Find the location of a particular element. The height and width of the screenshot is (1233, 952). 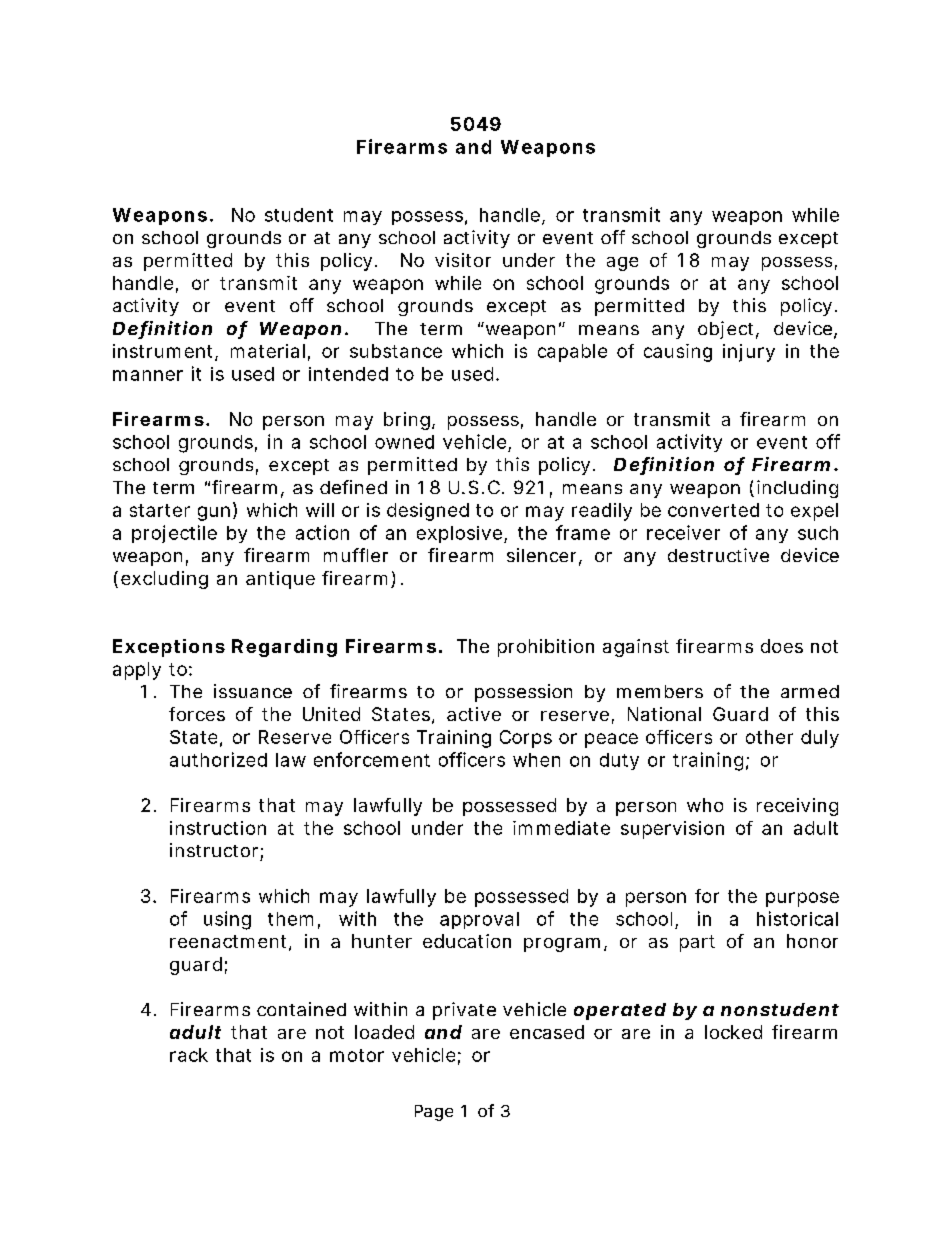

program is located at coordinates (561, 945).
